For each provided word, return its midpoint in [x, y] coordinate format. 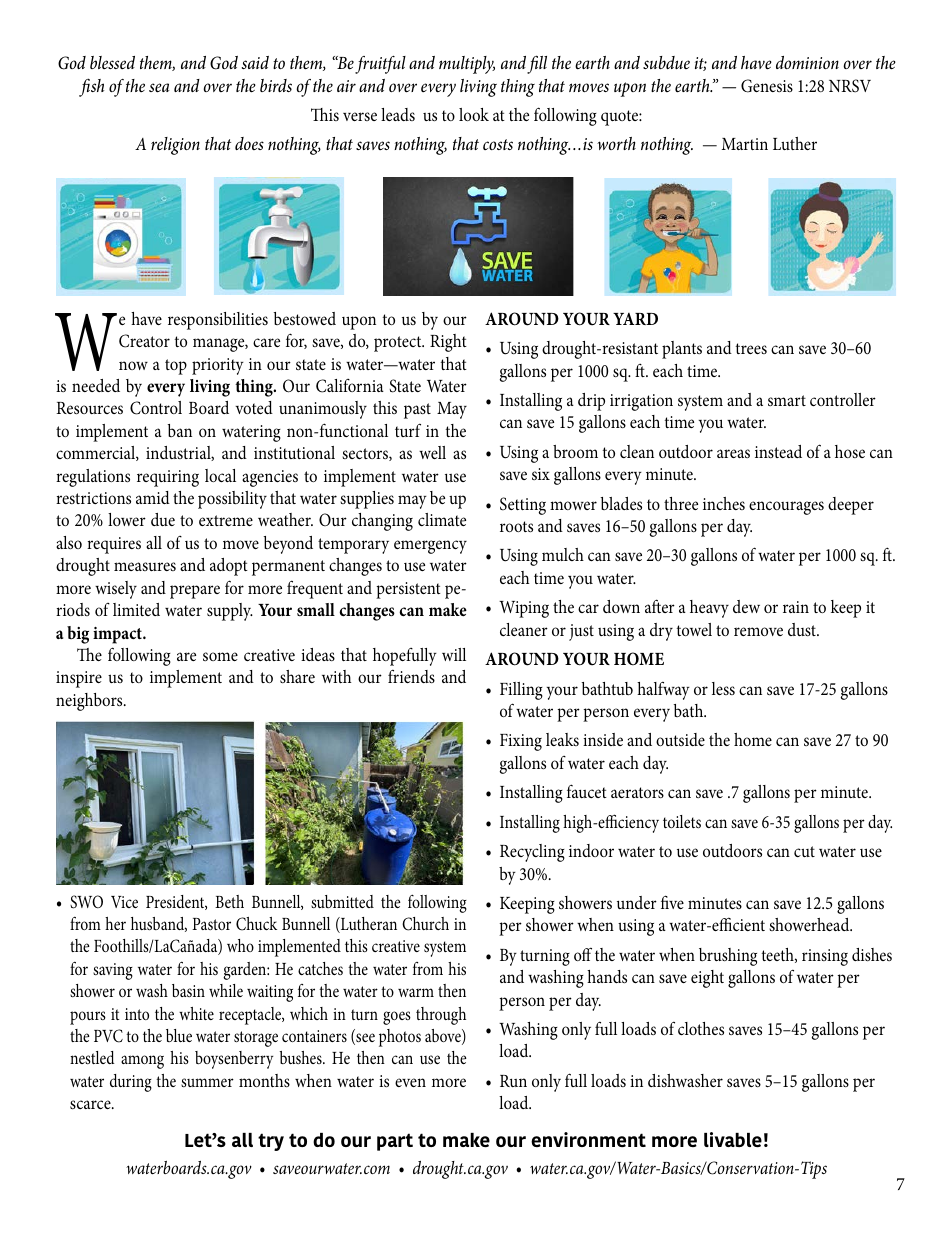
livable [733, 1139]
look [474, 114]
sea [159, 88]
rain [796, 607]
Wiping [524, 609]
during [131, 1083]
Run [513, 1081]
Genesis [767, 86]
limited [136, 609]
